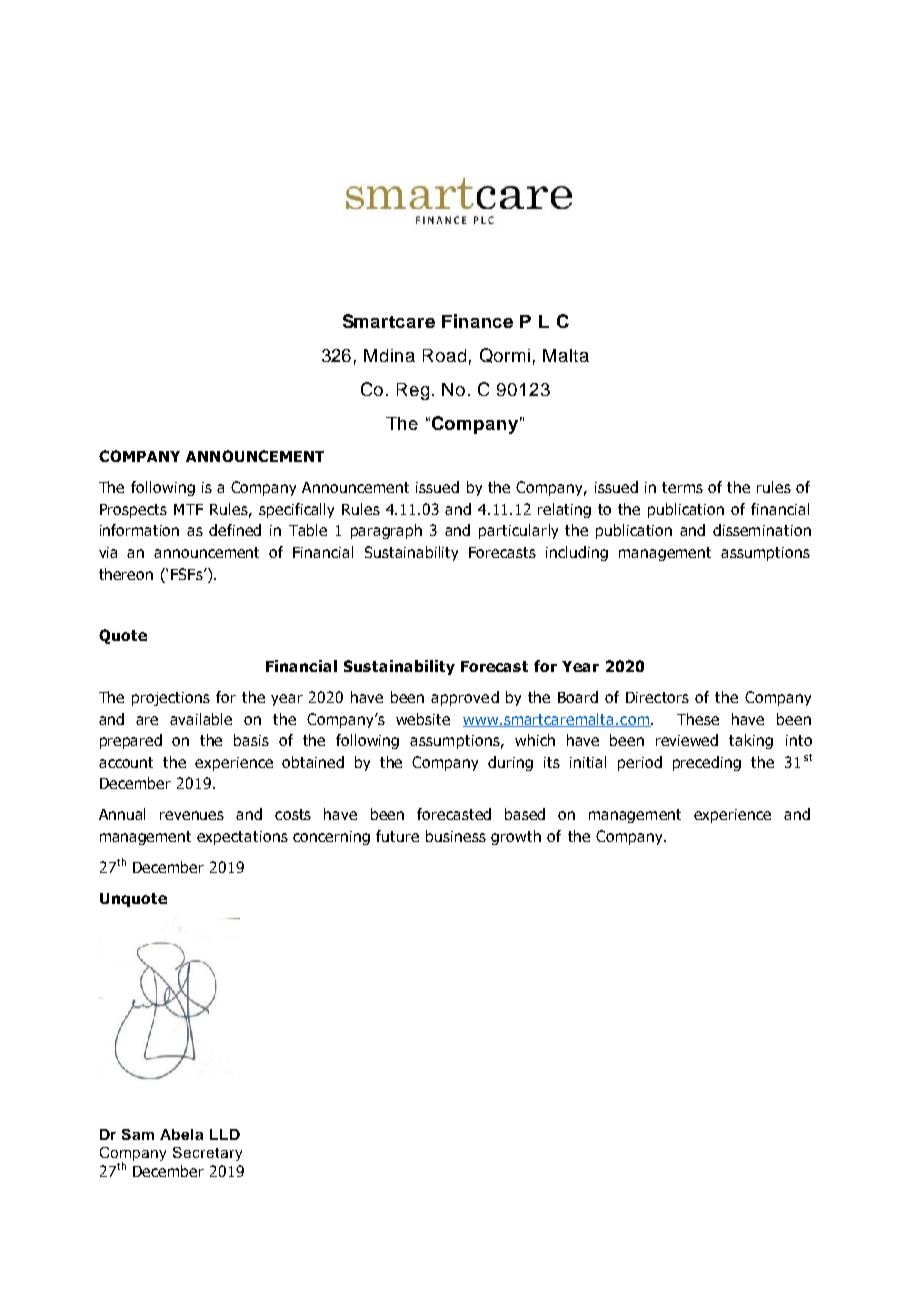 This screenshot has height=1308, width=924. I want to click on paragraph, so click(386, 531).
